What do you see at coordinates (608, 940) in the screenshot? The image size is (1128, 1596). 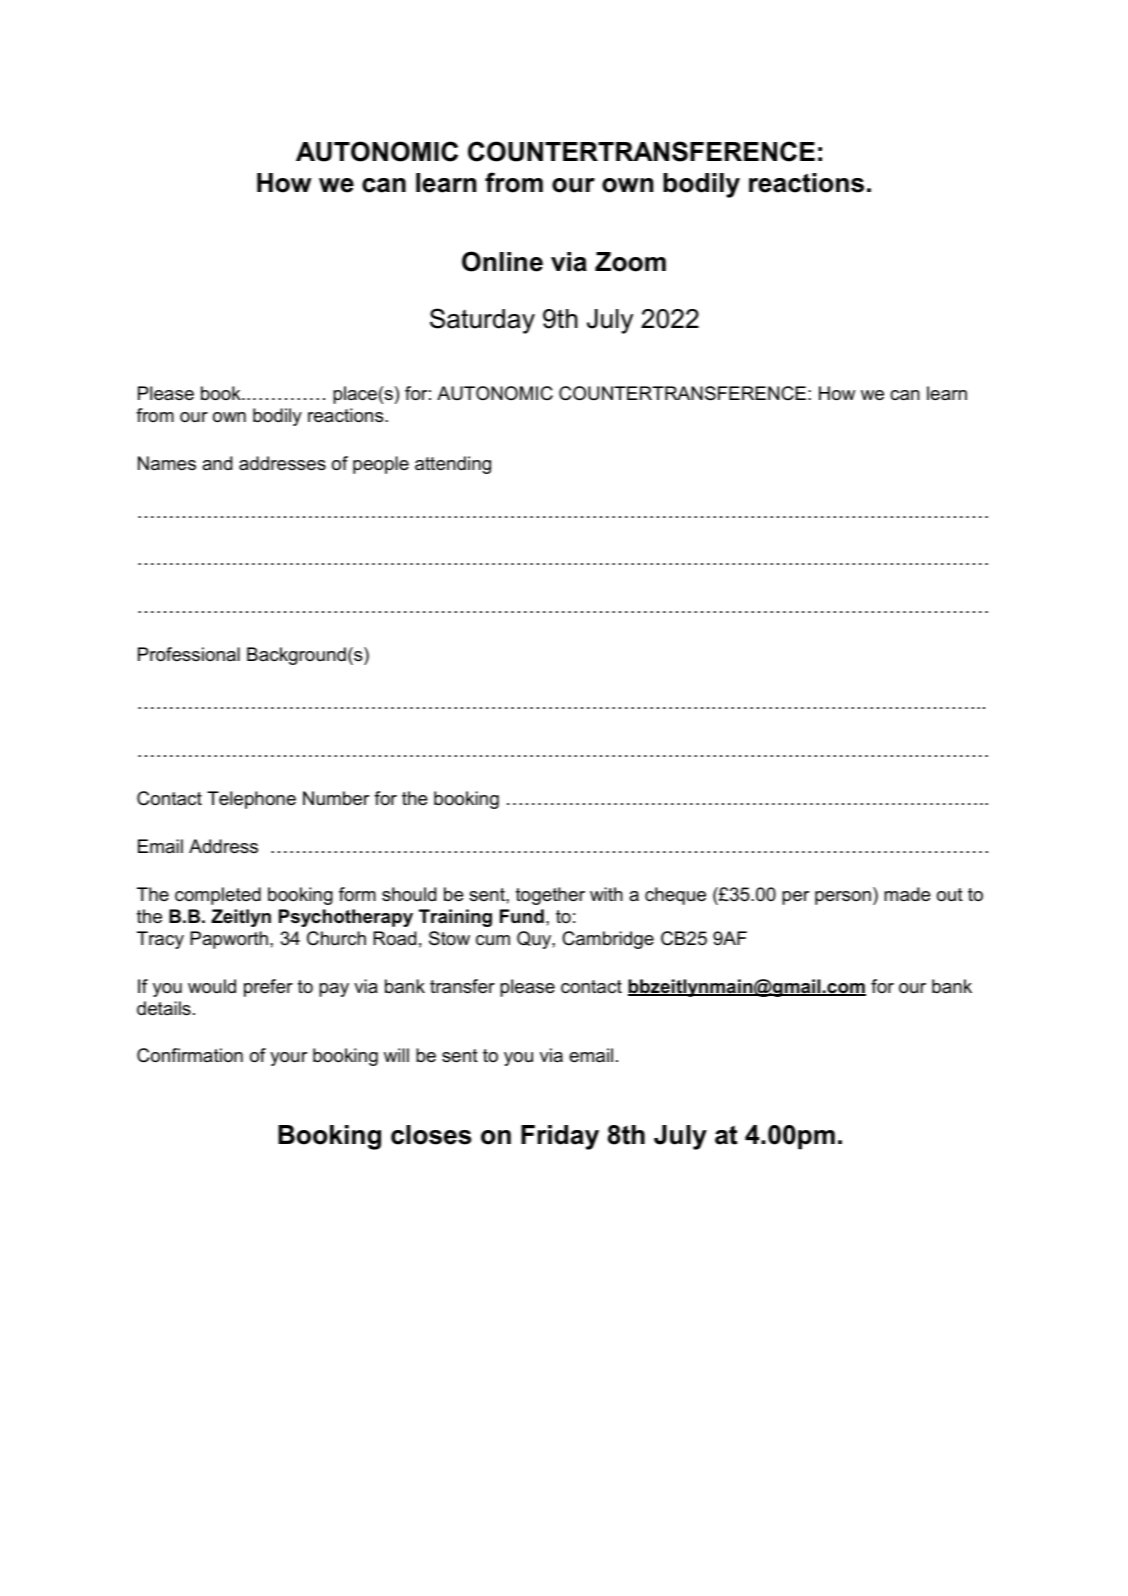 I see `Cambridge` at bounding box center [608, 940].
